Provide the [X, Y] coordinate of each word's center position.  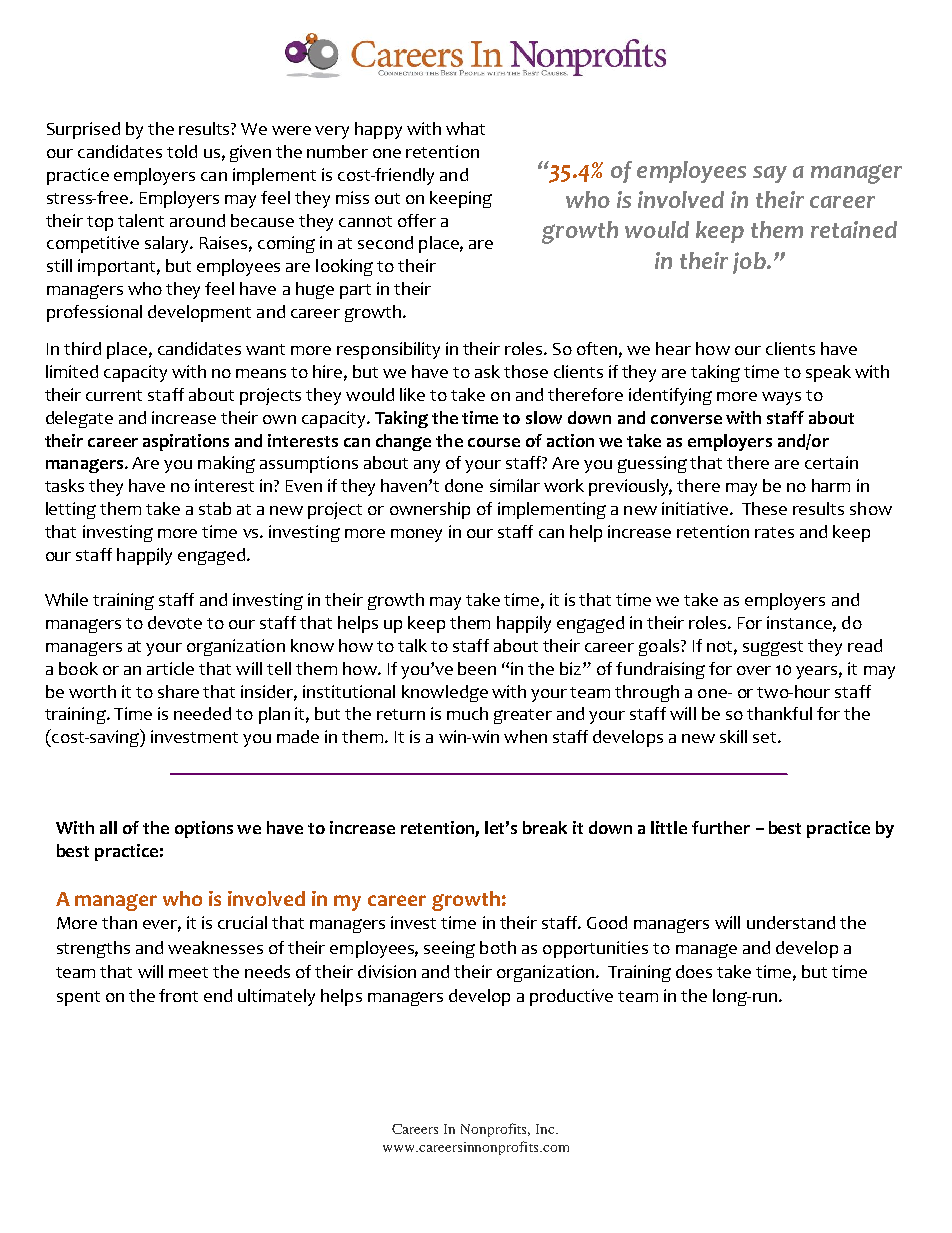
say [770, 174]
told [182, 151]
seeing [449, 949]
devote [175, 622]
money [416, 535]
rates [774, 532]
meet [188, 972]
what [465, 128]
